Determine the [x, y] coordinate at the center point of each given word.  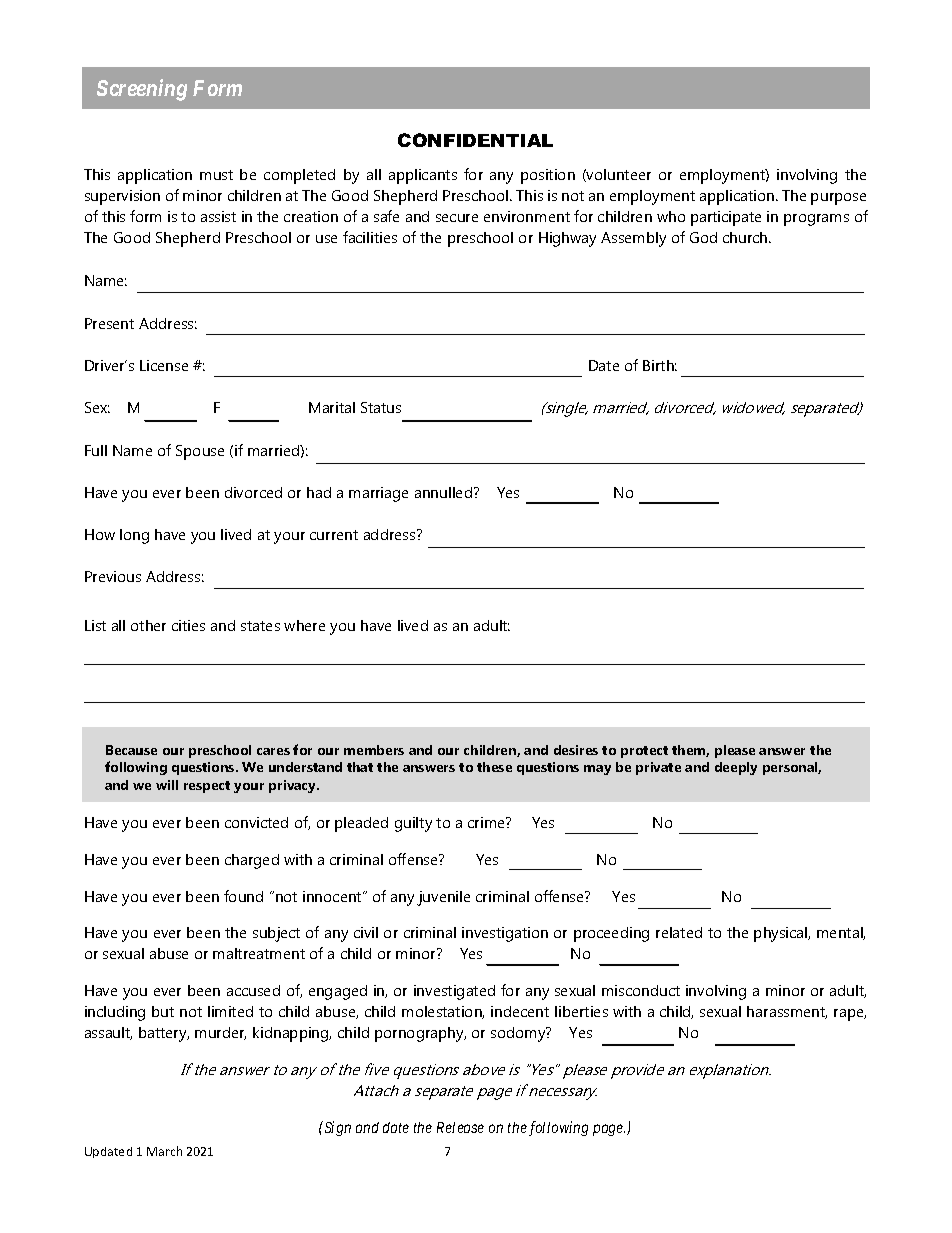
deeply [736, 768]
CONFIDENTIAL [475, 140]
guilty [413, 824]
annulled [443, 492]
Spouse [200, 452]
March [164, 1151]
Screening [142, 90]
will [167, 785]
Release [460, 1127]
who [671, 216]
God [703, 237]
